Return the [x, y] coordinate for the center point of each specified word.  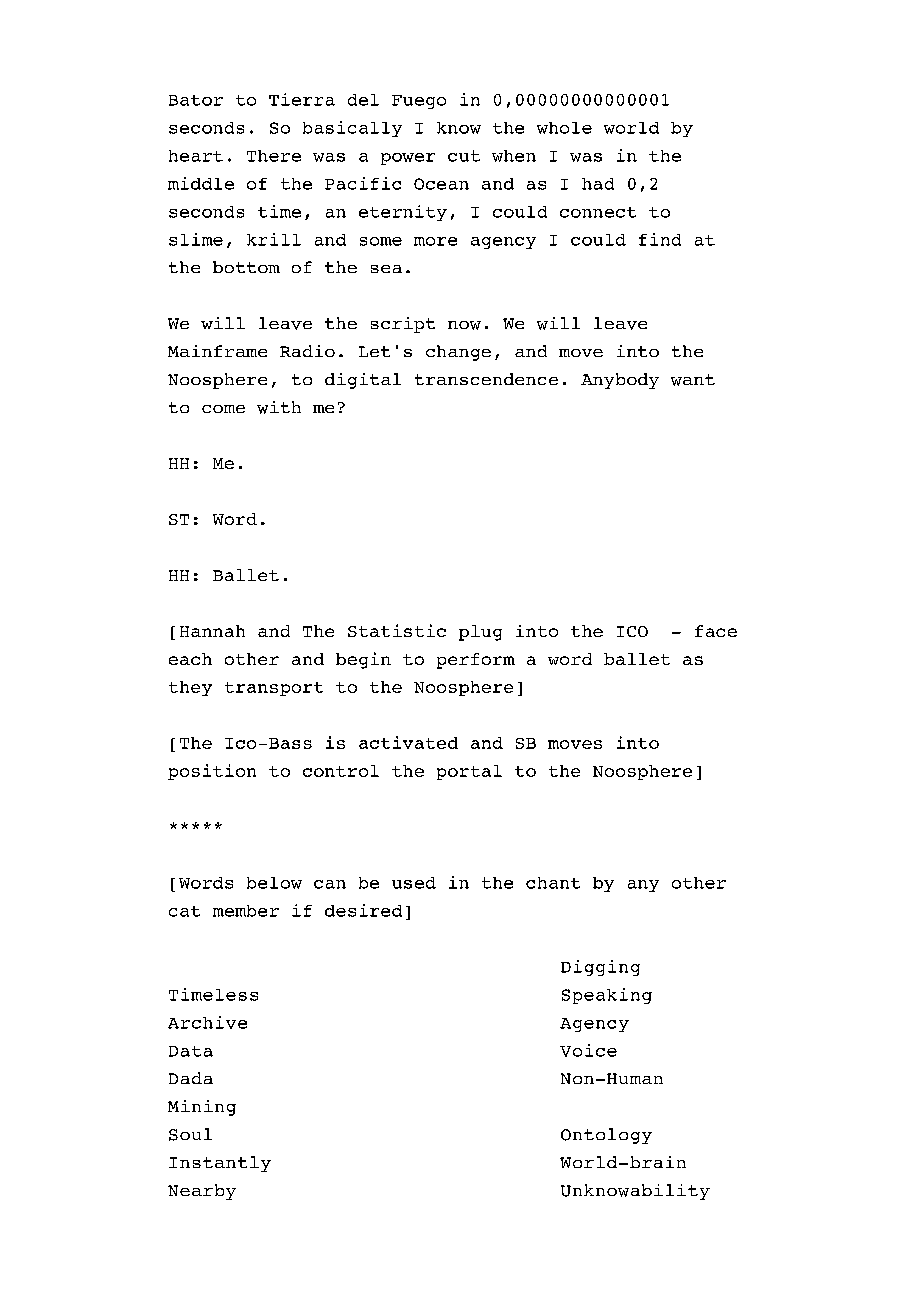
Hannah [212, 631]
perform [476, 661]
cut [464, 156]
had [598, 184]
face [716, 631]
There [274, 156]
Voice [588, 1050]
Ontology [606, 1136]
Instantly [220, 1164]
